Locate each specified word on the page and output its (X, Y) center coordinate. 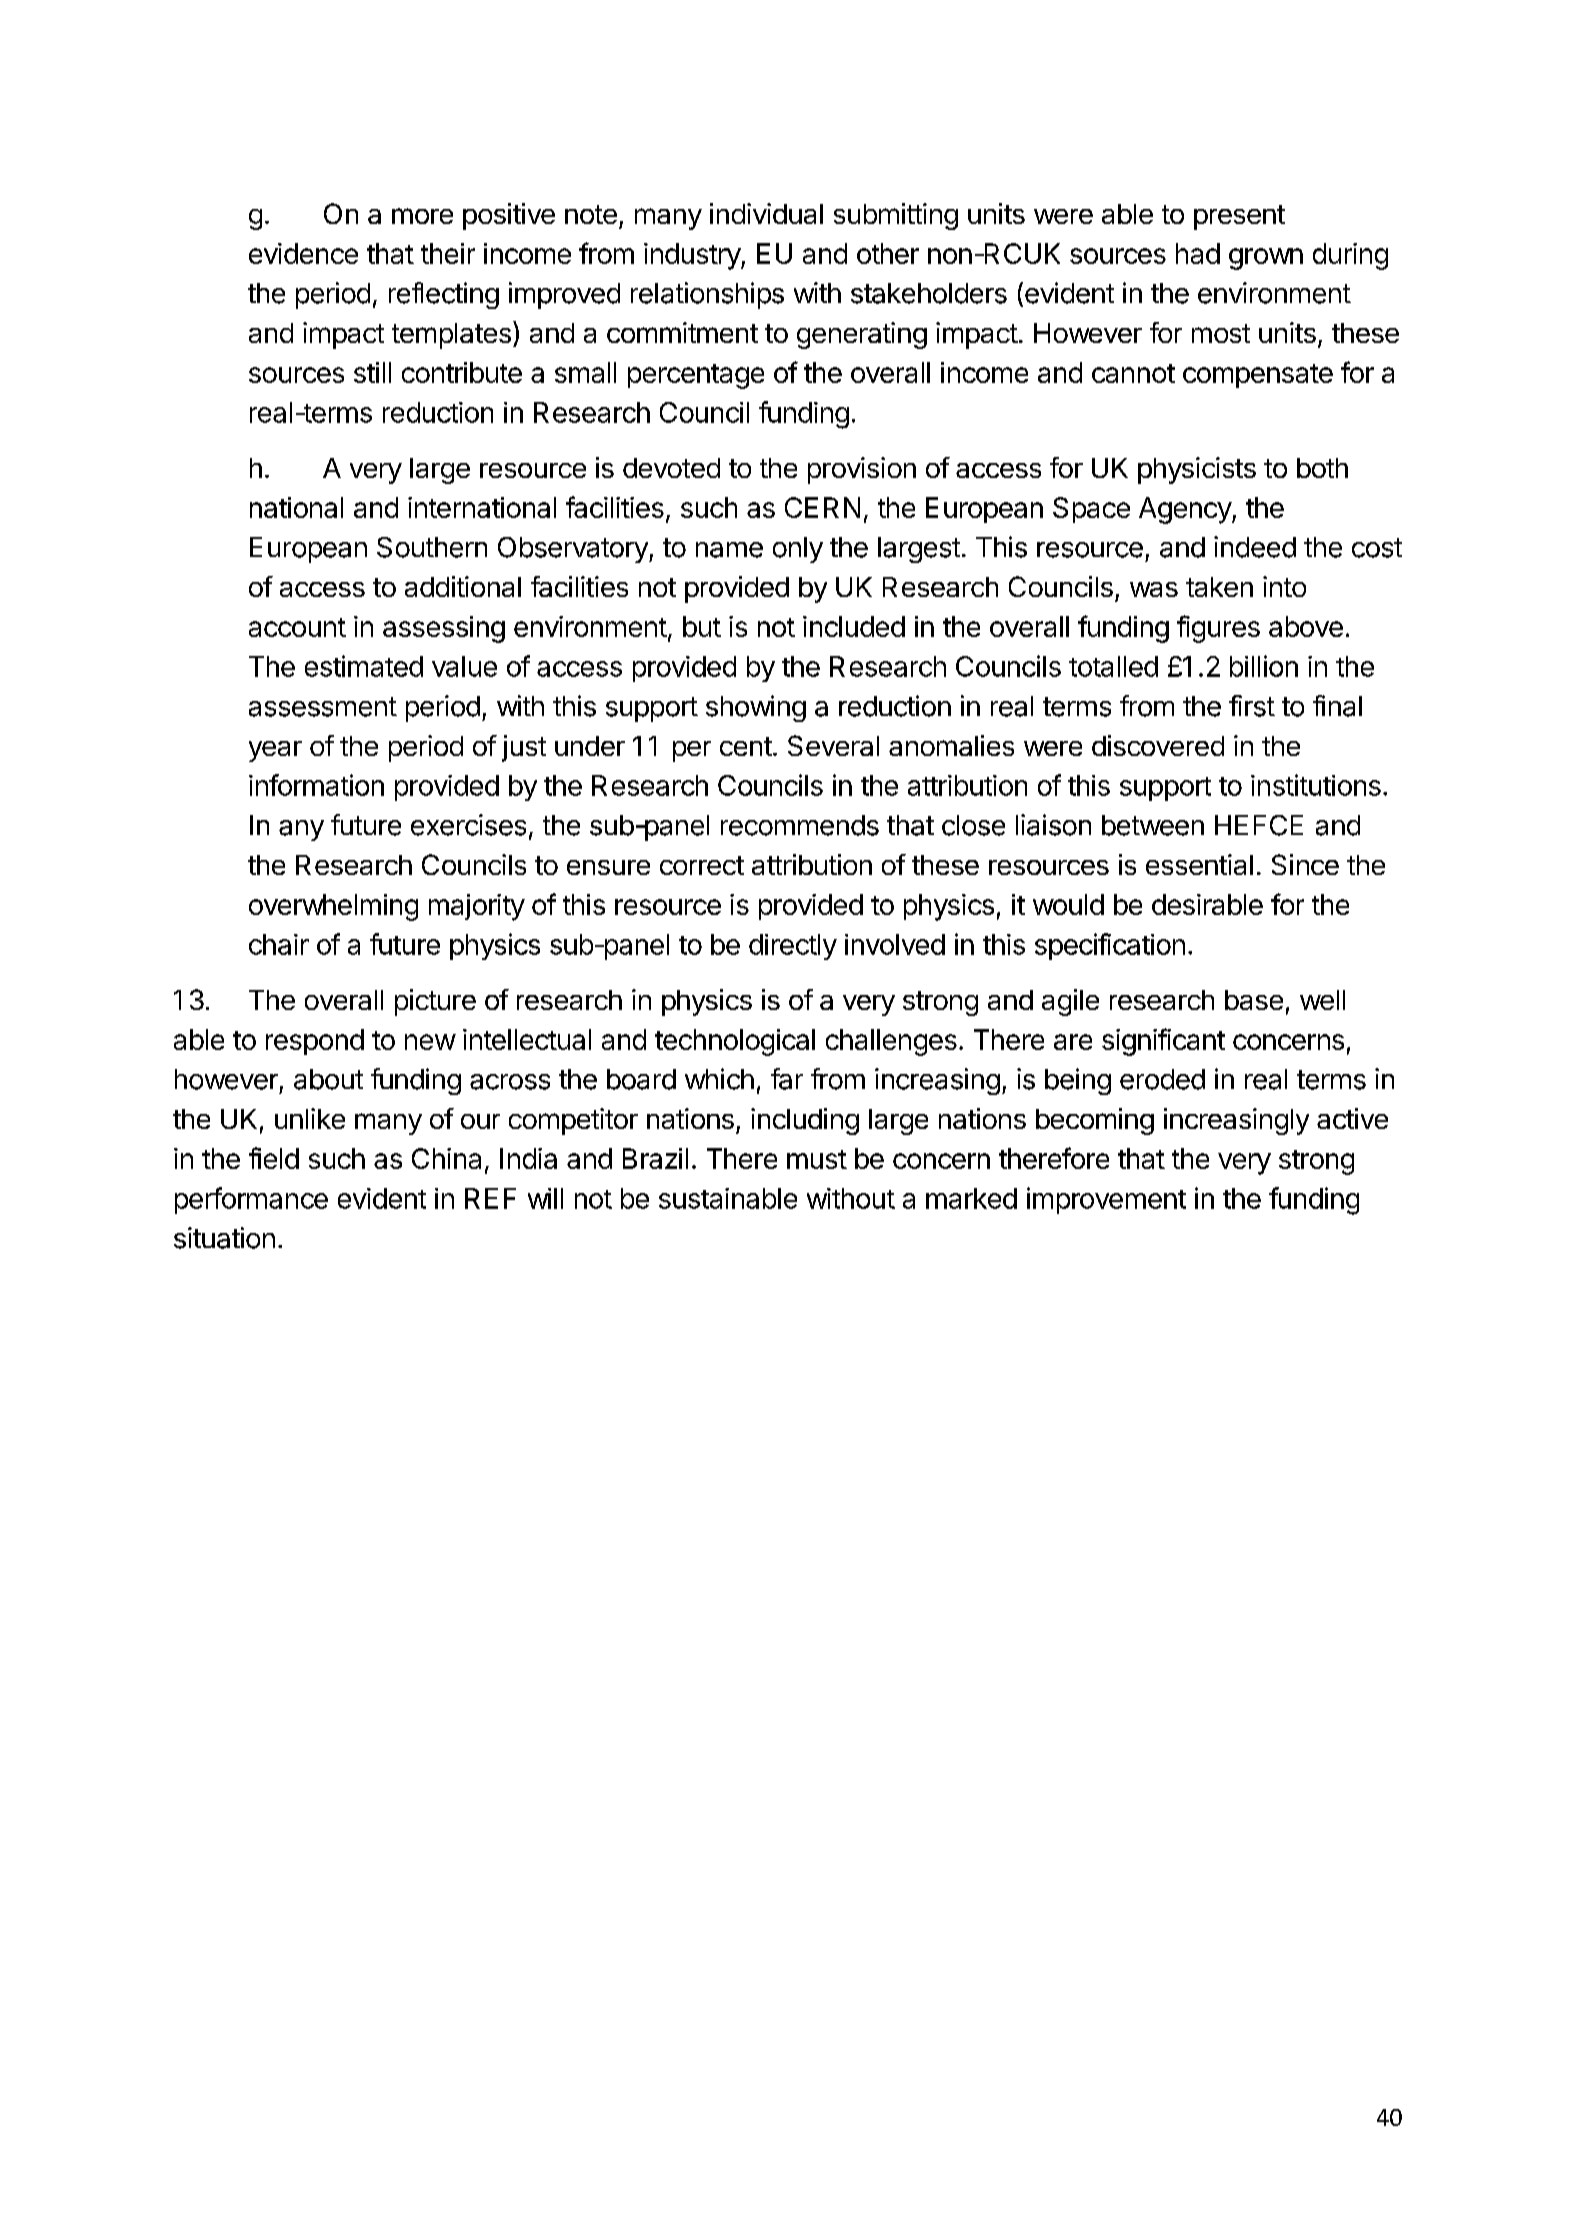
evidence (303, 253)
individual (766, 213)
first (1252, 706)
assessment (323, 707)
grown (1266, 259)
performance (251, 1200)
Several (833, 745)
